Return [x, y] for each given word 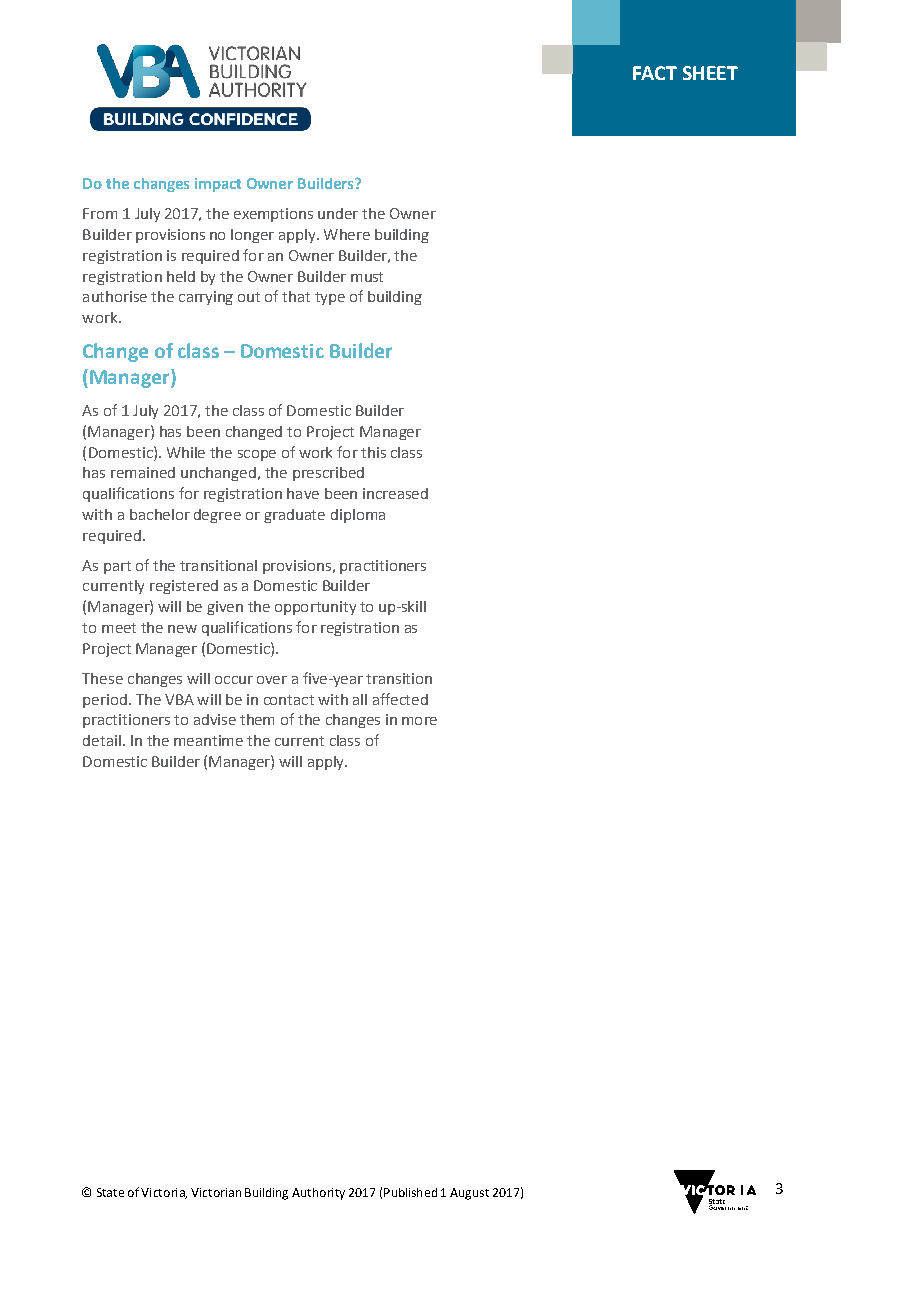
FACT [655, 73]
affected [400, 699]
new [182, 629]
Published [410, 1192]
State [110, 1192]
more [419, 721]
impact [218, 185]
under [338, 213]
